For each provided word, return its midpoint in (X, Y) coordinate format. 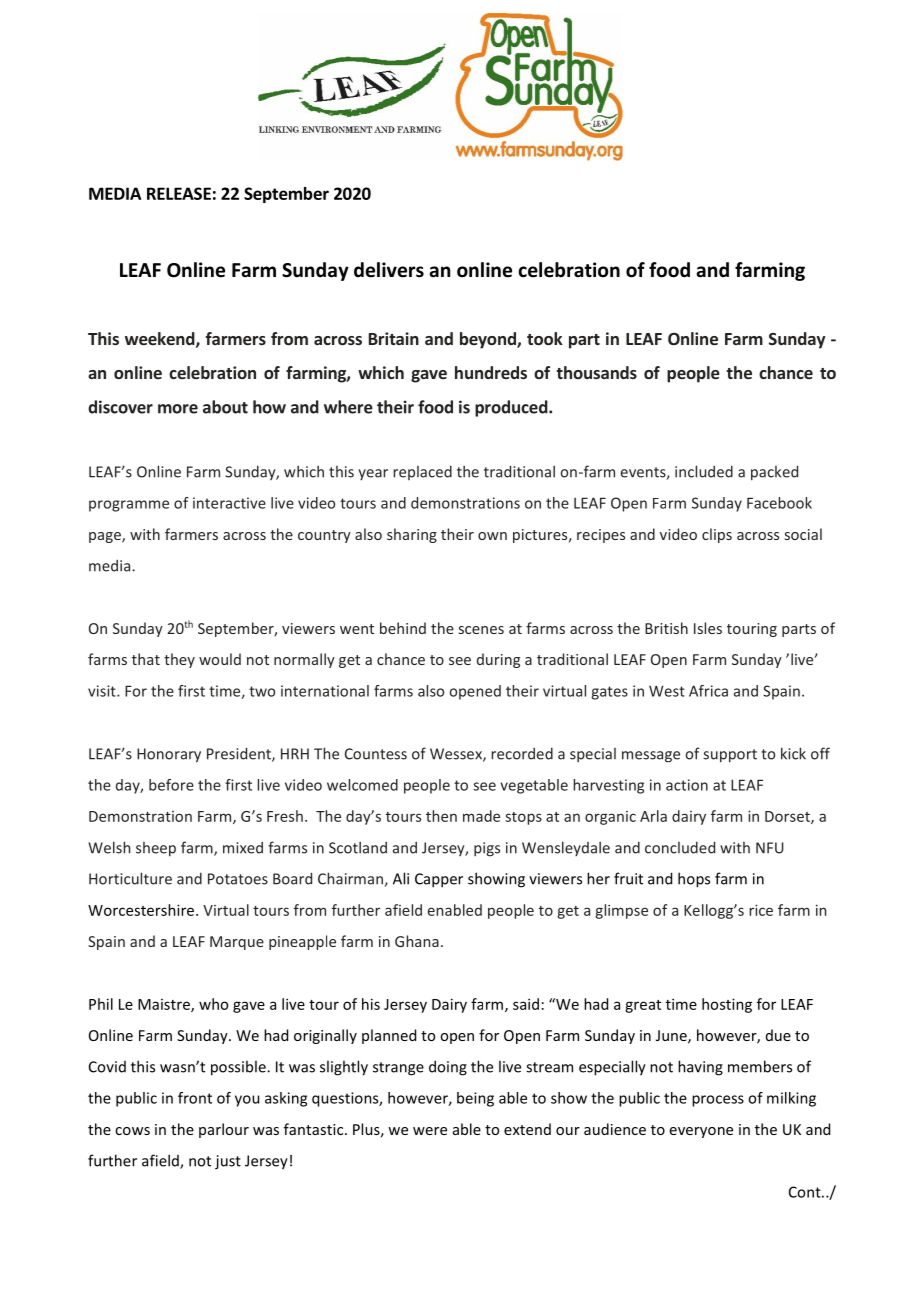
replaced (422, 472)
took (545, 338)
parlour (224, 1130)
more (178, 409)
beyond (489, 340)
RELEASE (179, 193)
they (179, 660)
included (704, 471)
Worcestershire (142, 910)
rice (761, 910)
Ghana (417, 941)
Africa (708, 691)
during (498, 660)
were (430, 1131)
